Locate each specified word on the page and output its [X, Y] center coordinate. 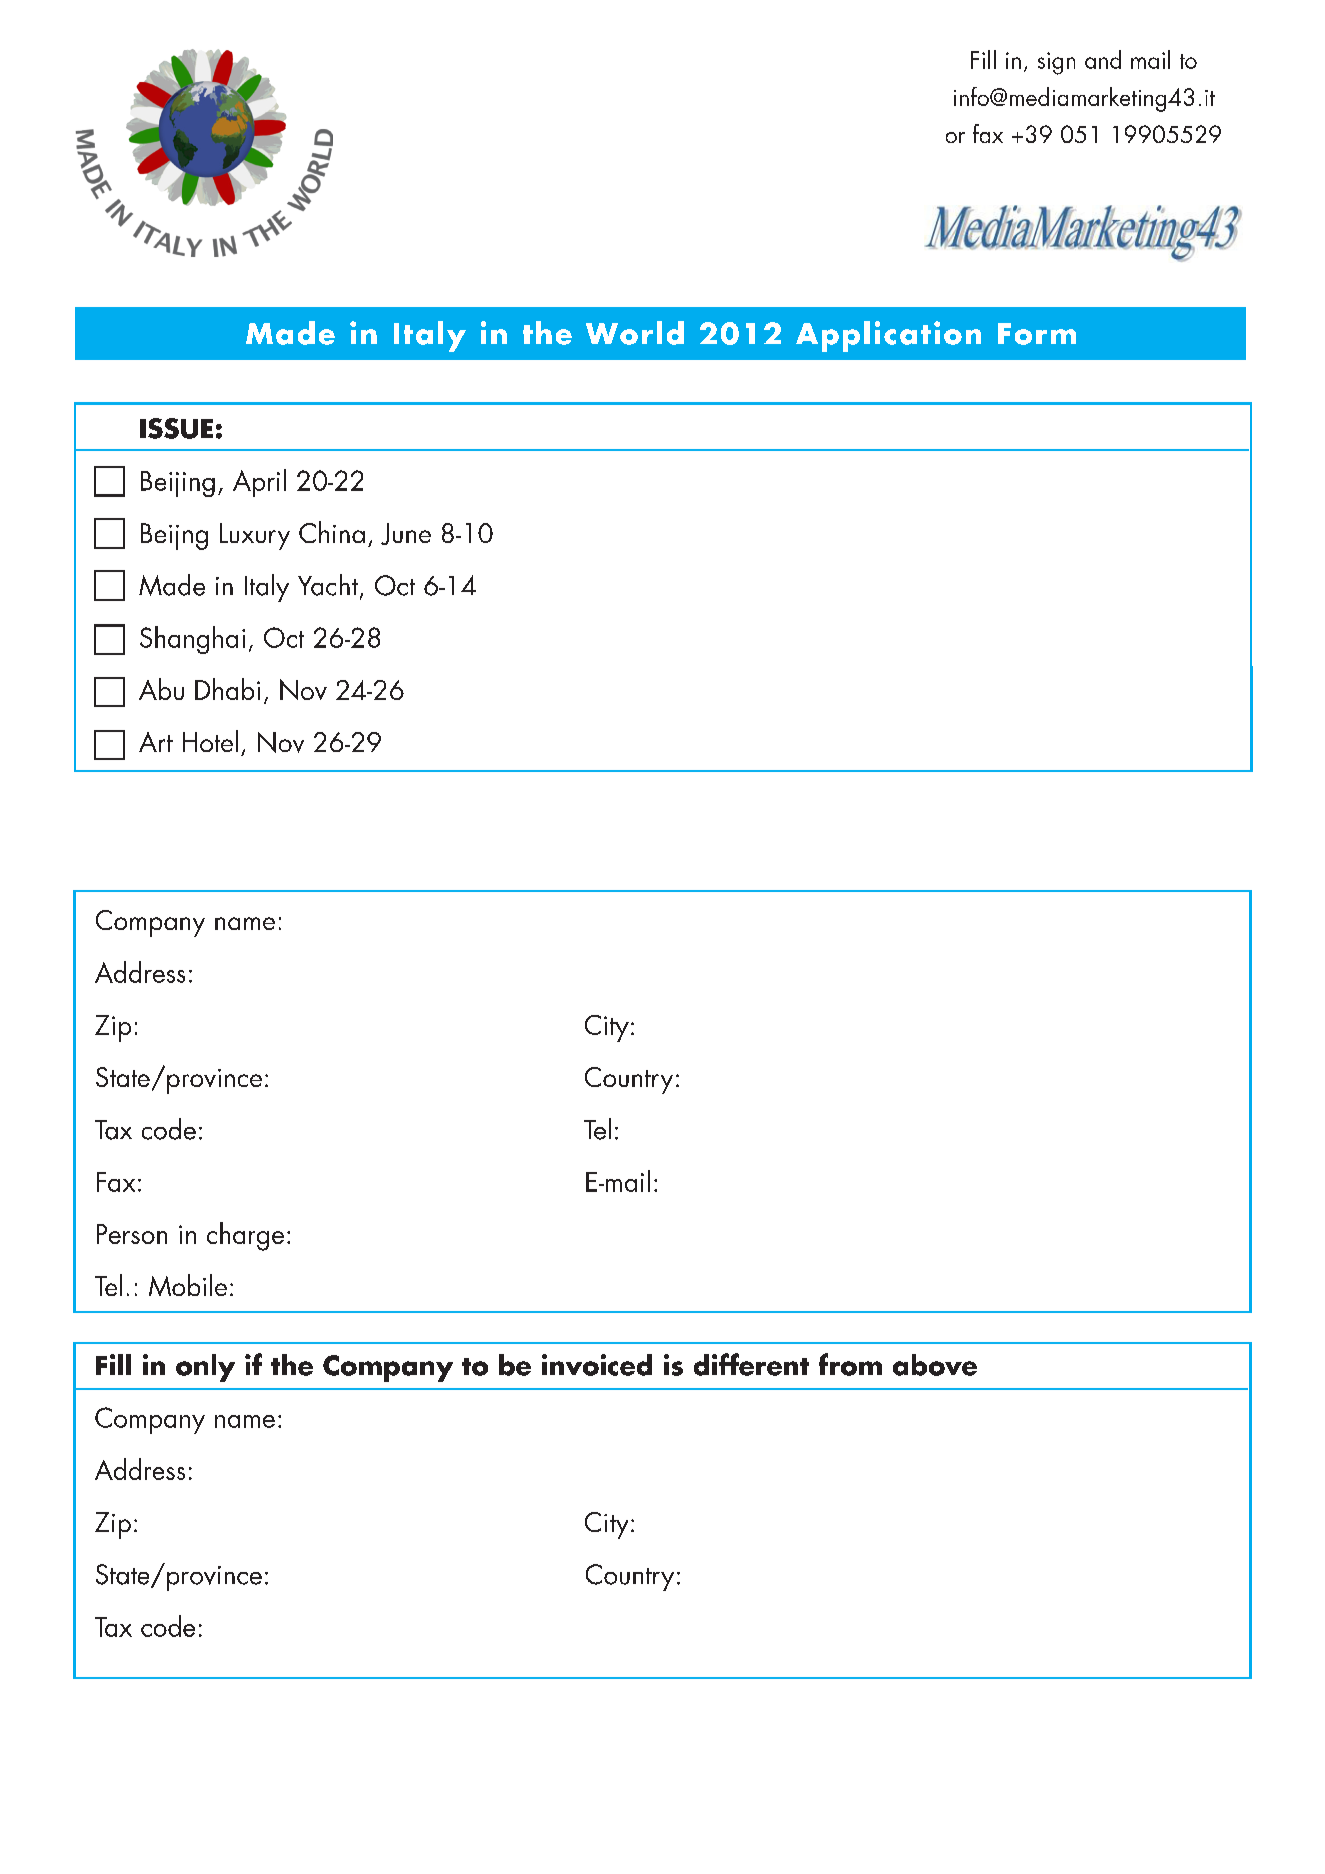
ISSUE [176, 428]
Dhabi [227, 689]
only [205, 1368]
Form [1037, 334]
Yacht [328, 585]
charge [245, 1236]
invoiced [597, 1365]
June [406, 534]
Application [888, 336]
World [635, 333]
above [935, 1365]
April [259, 483]
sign [1056, 63]
